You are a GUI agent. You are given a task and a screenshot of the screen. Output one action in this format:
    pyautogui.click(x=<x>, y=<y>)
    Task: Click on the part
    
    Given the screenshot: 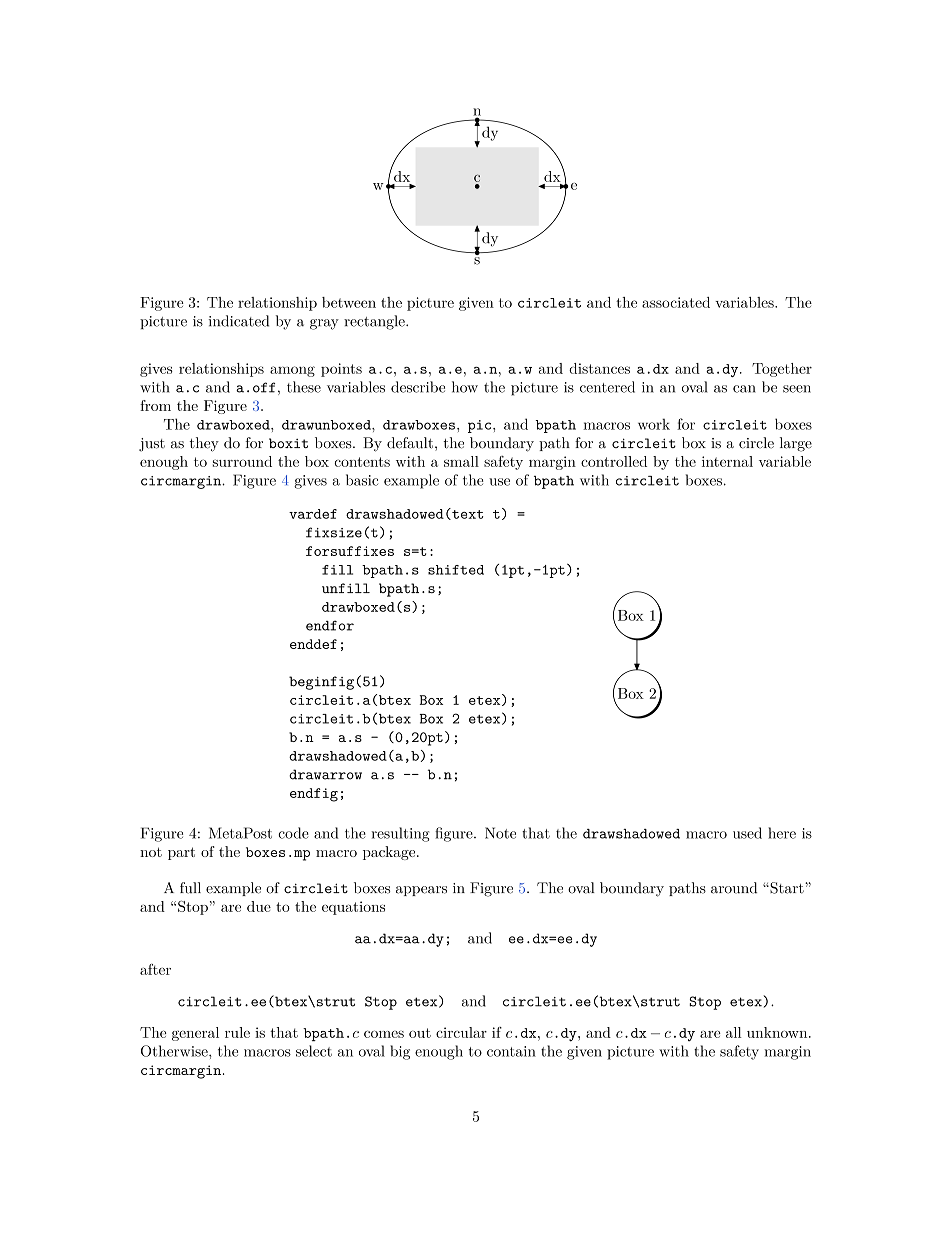 What is the action you would take?
    pyautogui.click(x=181, y=853)
